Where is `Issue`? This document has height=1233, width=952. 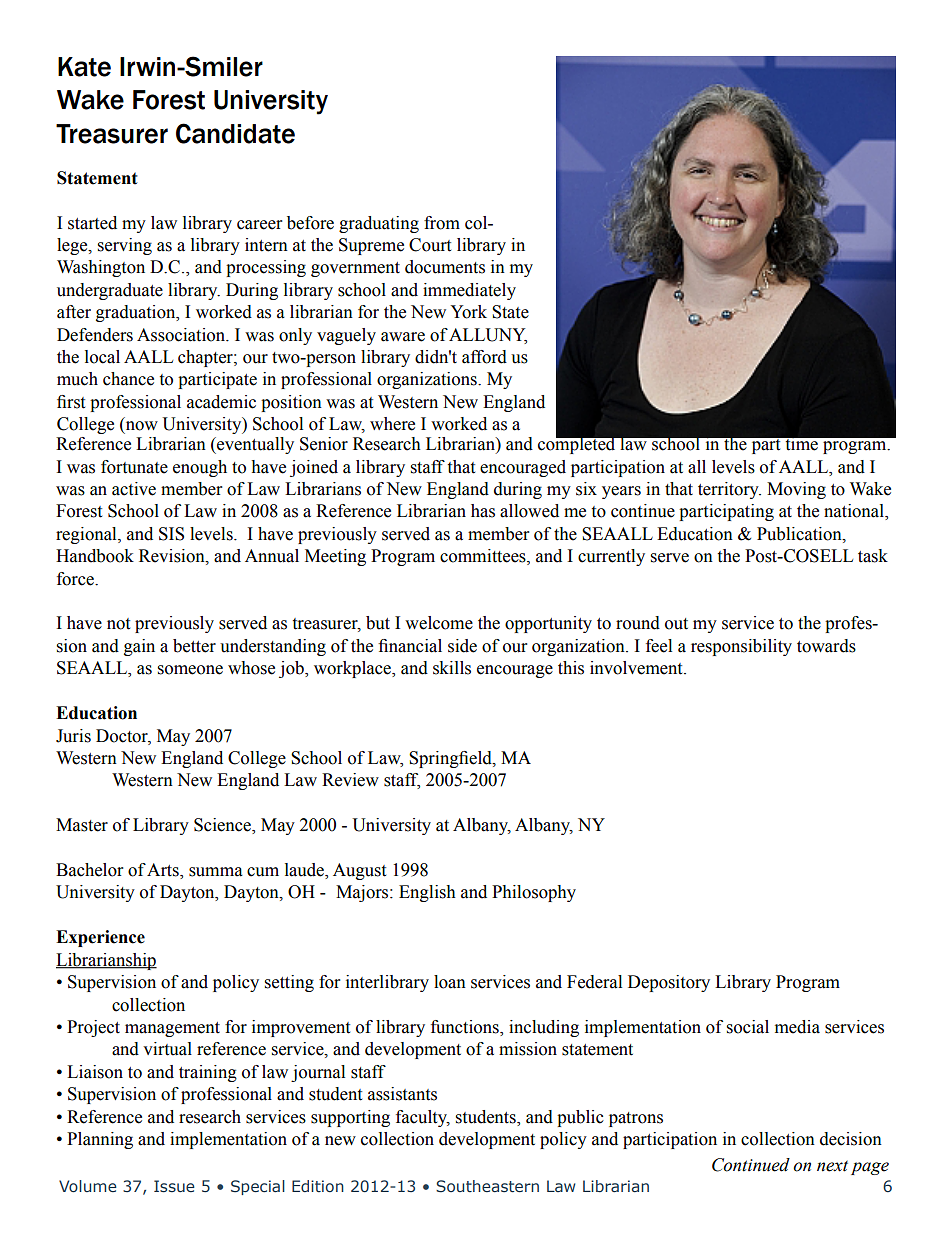
Issue is located at coordinates (174, 1186).
